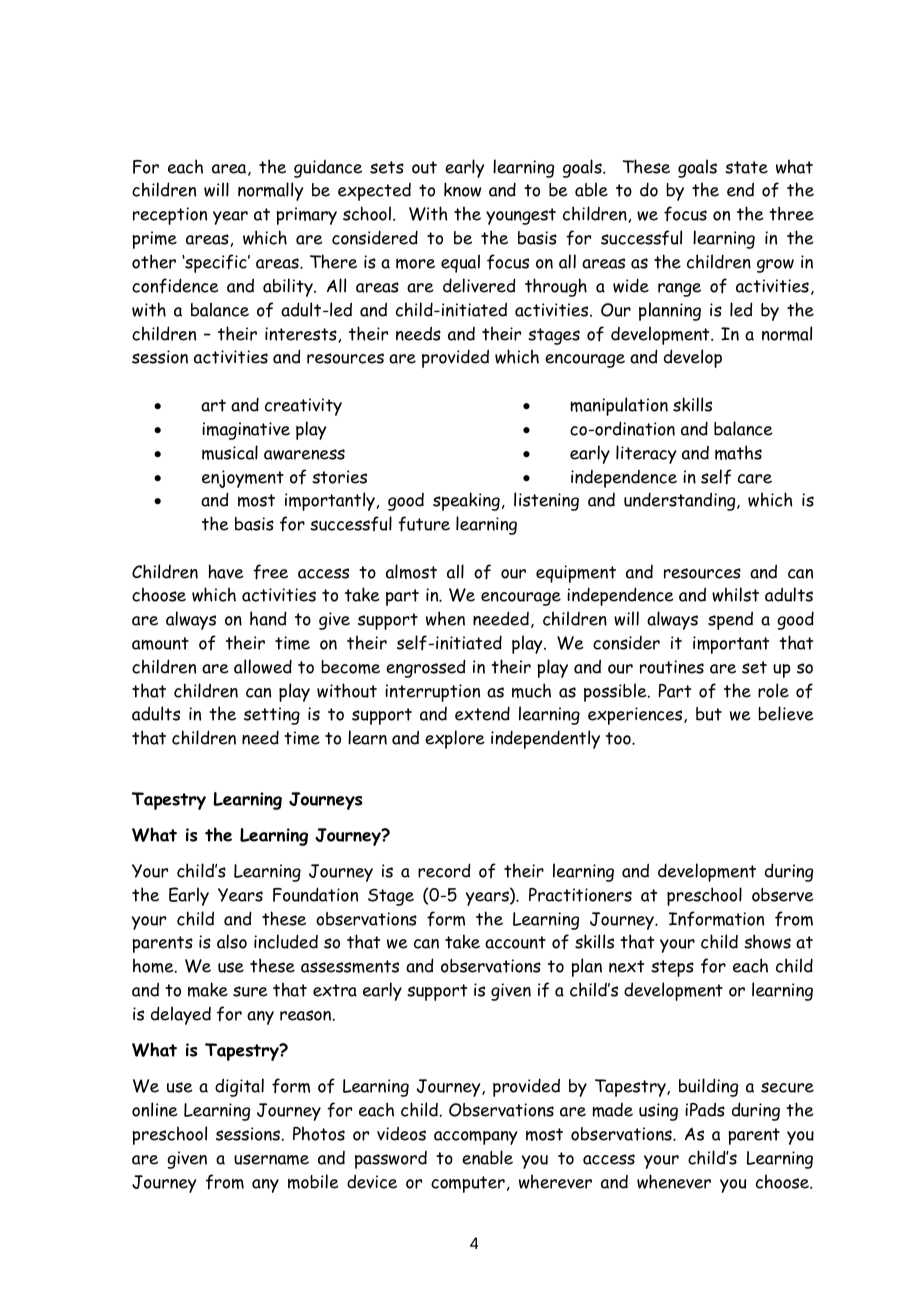 This document has height=1308, width=924. I want to click on know, so click(462, 189).
